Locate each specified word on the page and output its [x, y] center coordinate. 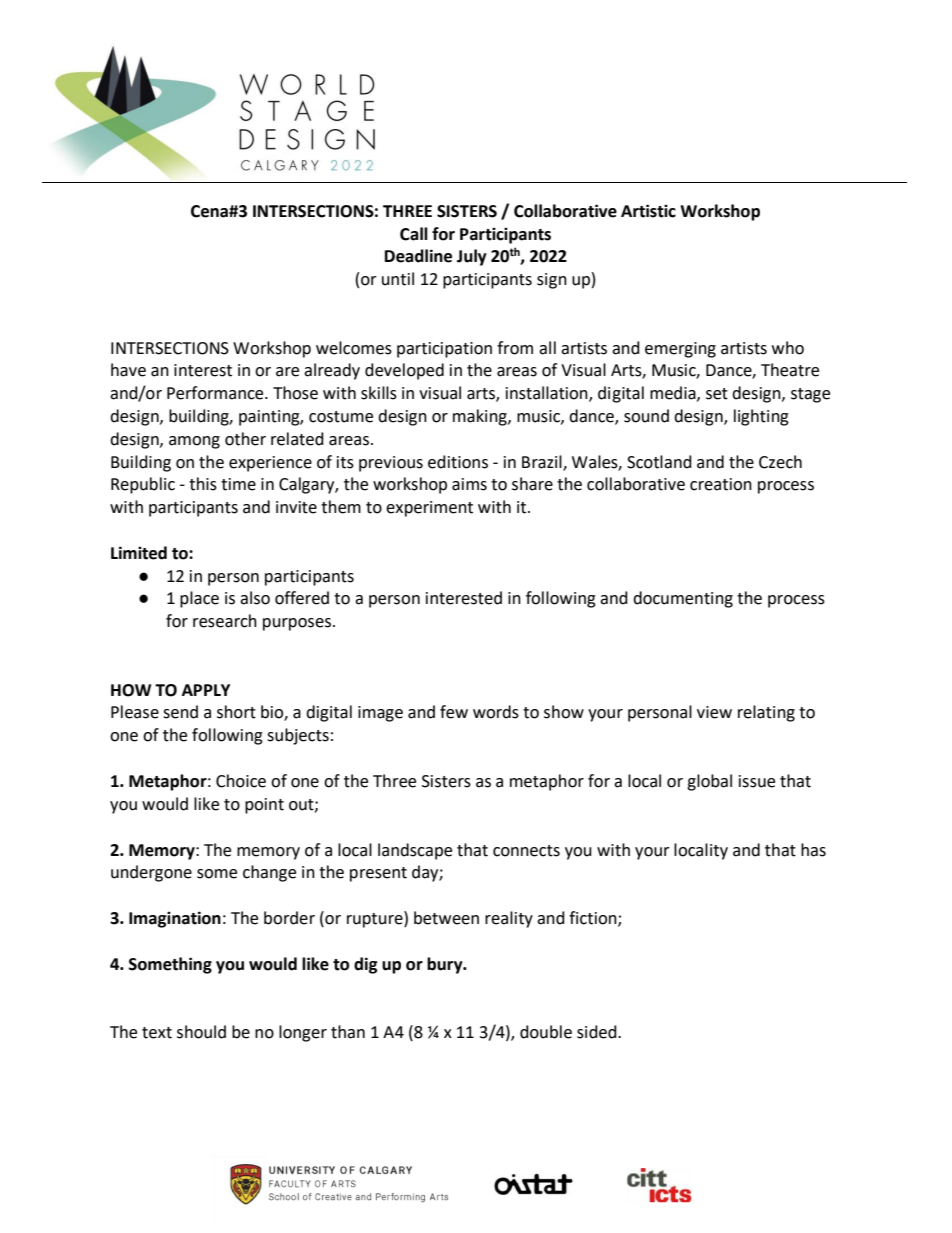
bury [446, 965]
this [203, 484]
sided [598, 1032]
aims [469, 484]
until [398, 279]
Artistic [648, 211]
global [709, 782]
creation [721, 484]
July [472, 257]
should [201, 1032]
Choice [241, 781]
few [454, 712]
